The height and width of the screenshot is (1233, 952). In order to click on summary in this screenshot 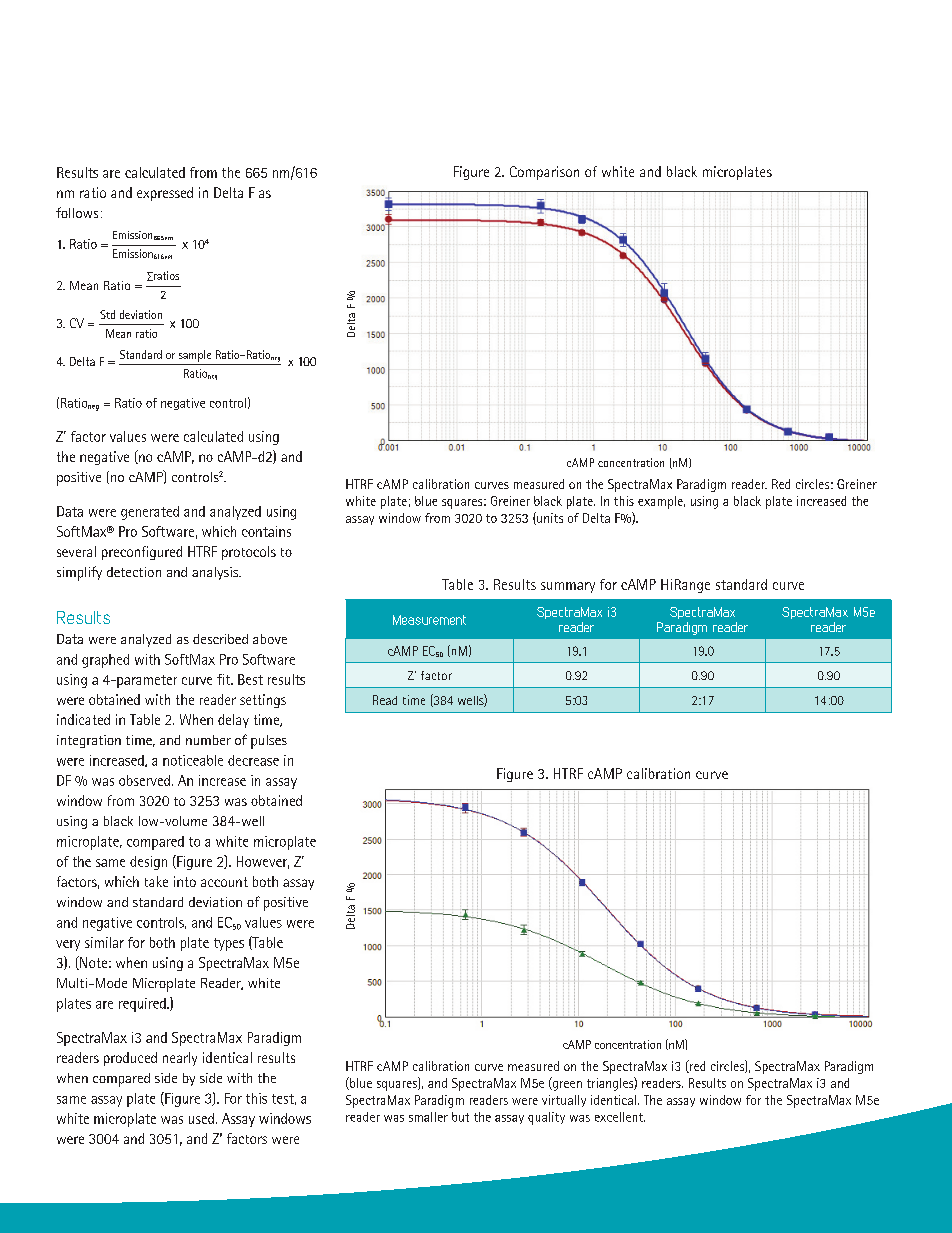, I will do `click(568, 587)`.
